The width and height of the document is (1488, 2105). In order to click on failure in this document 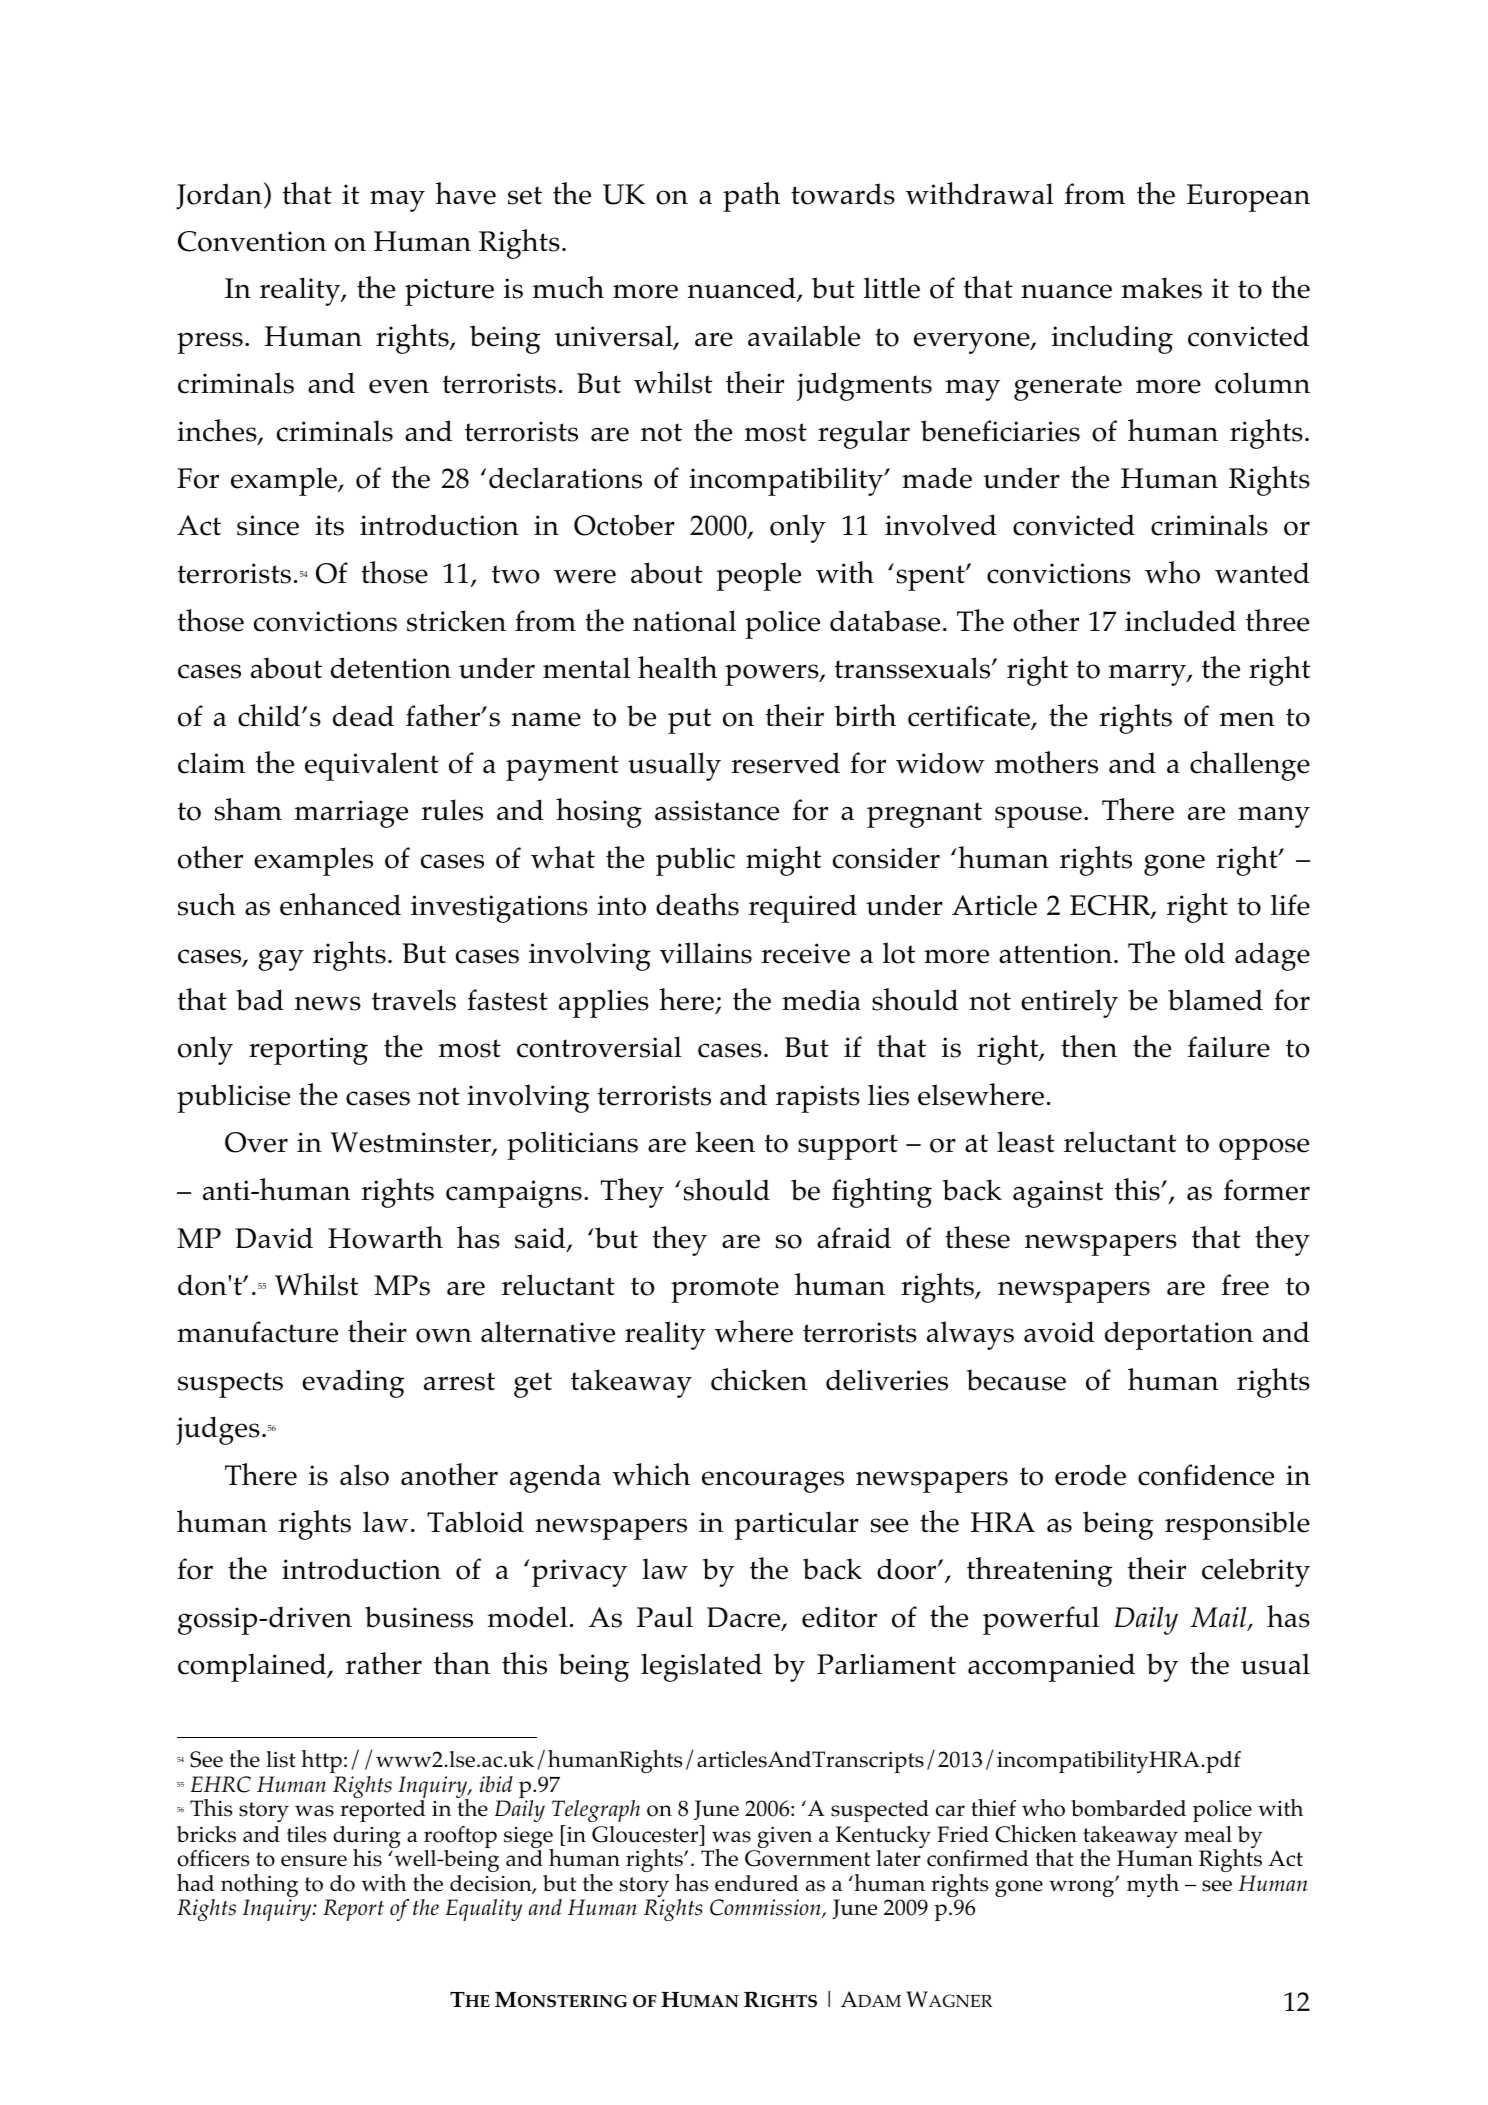, I will do `click(1229, 1047)`.
